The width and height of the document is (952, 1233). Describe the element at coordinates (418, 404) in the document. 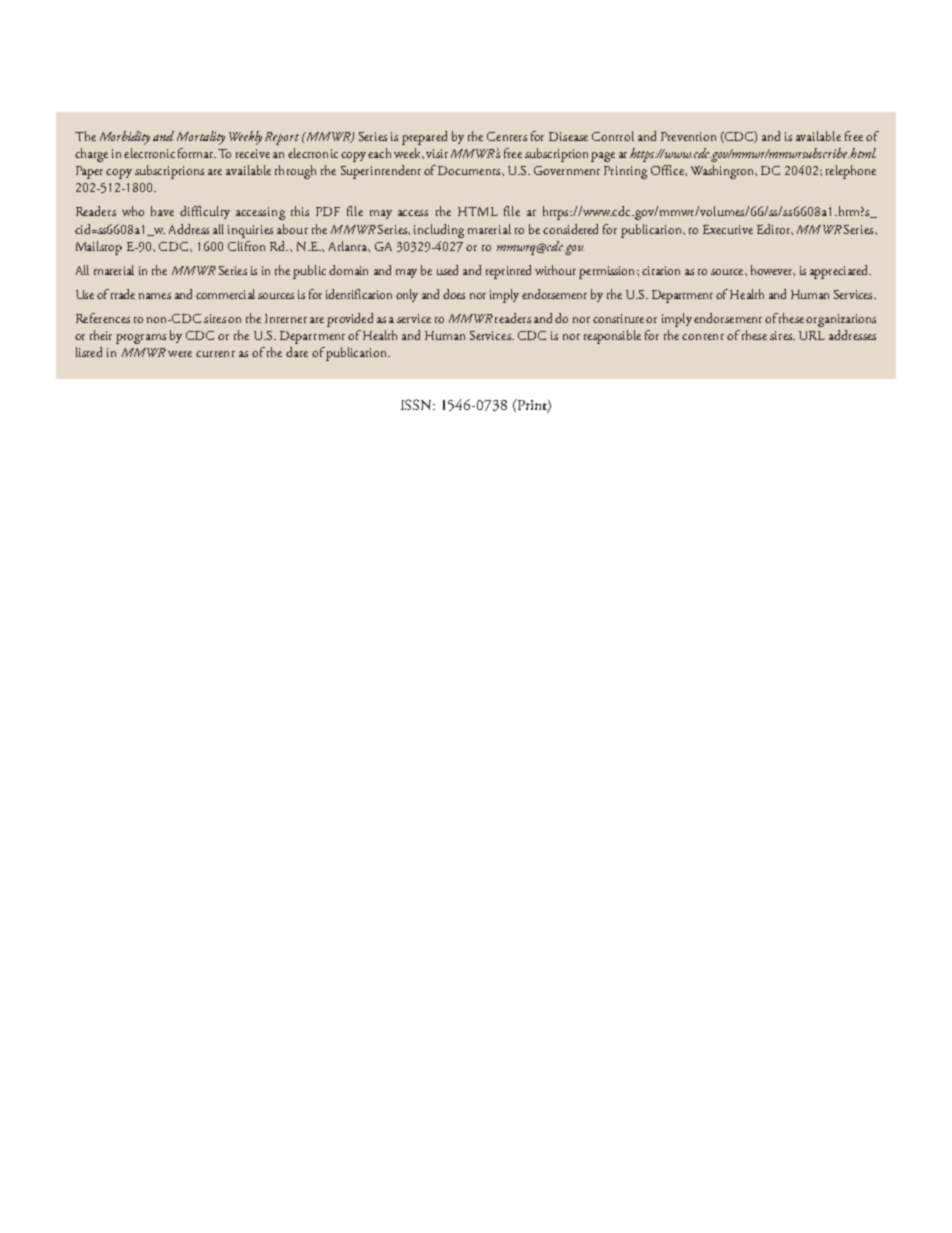

I see `ISSN` at that location.
